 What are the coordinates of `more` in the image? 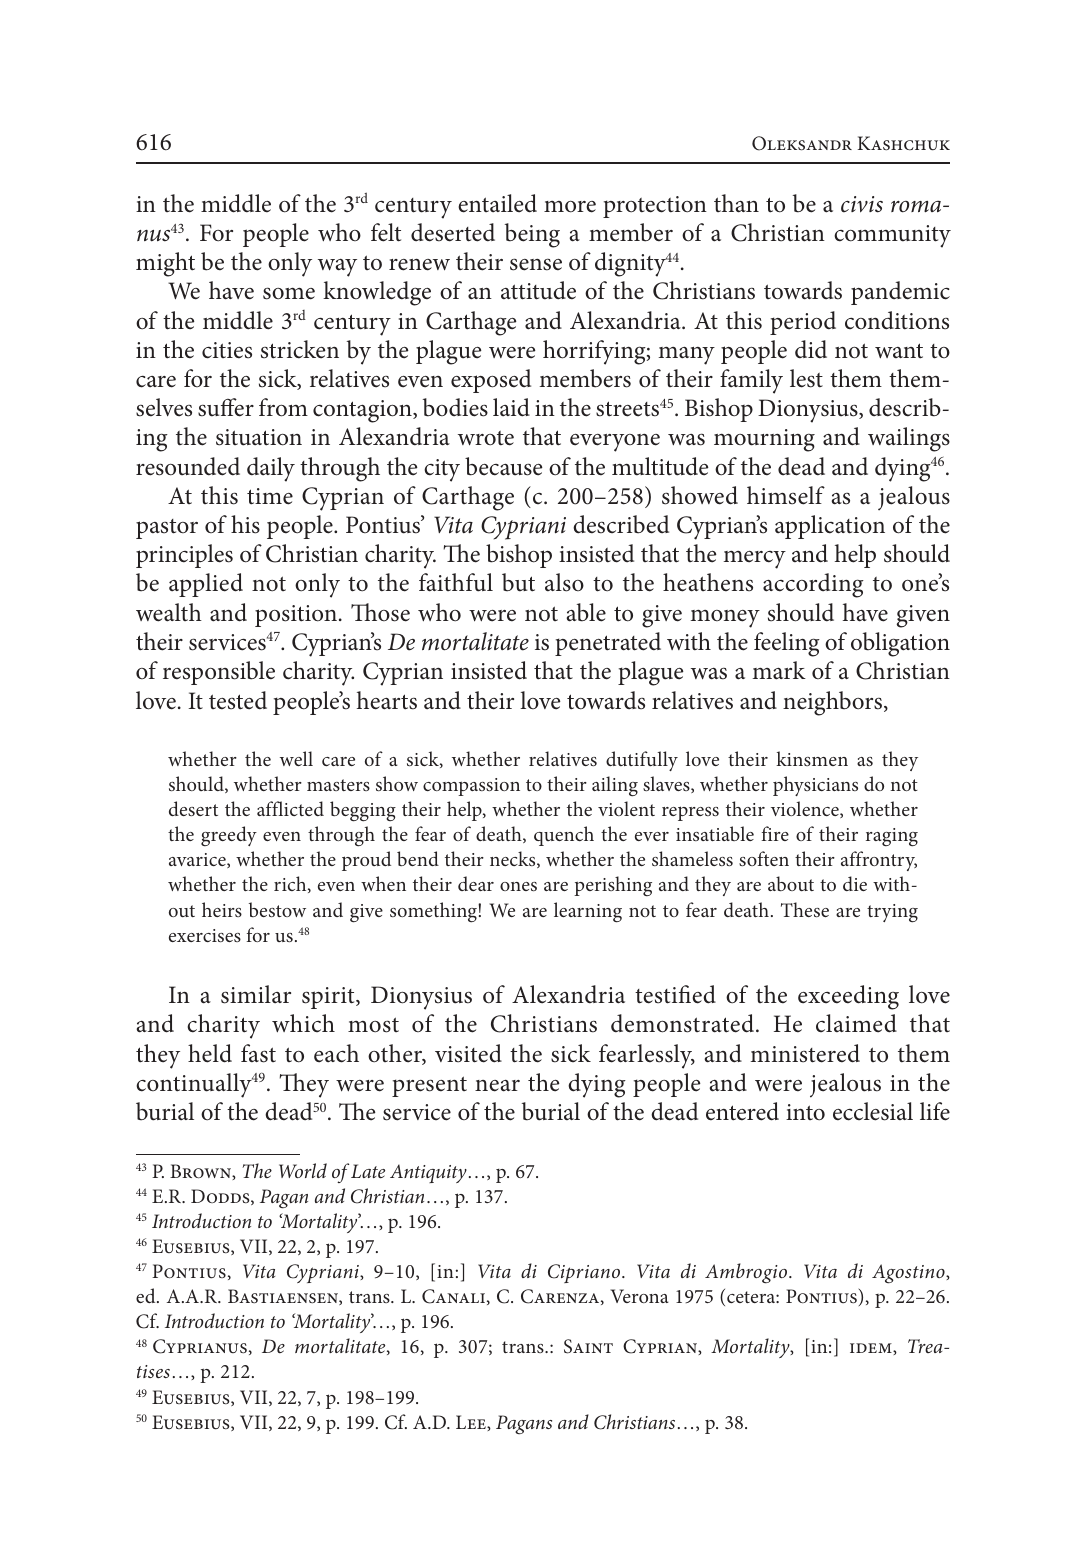 It's located at (570, 207).
